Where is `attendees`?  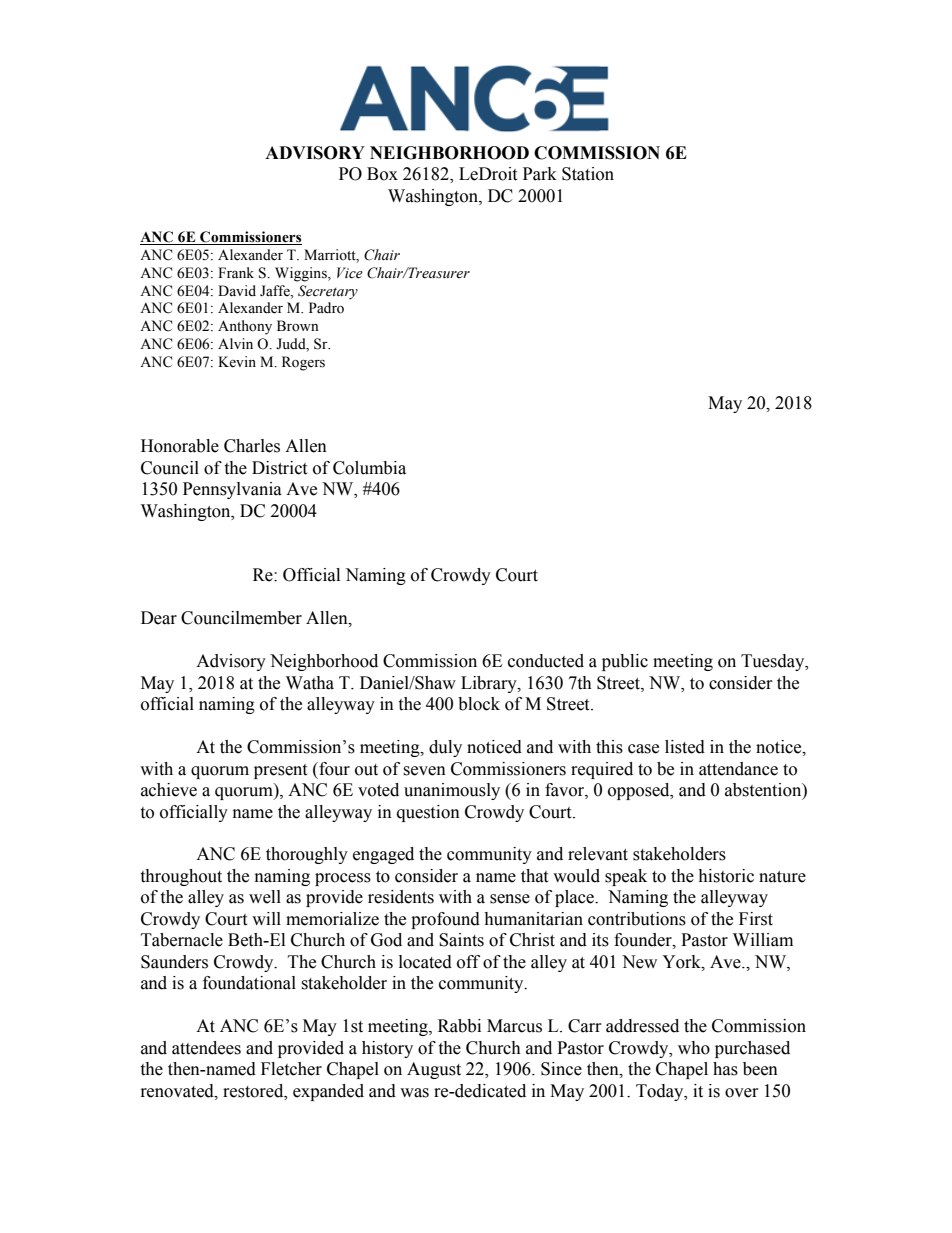 attendees is located at coordinates (206, 1048).
